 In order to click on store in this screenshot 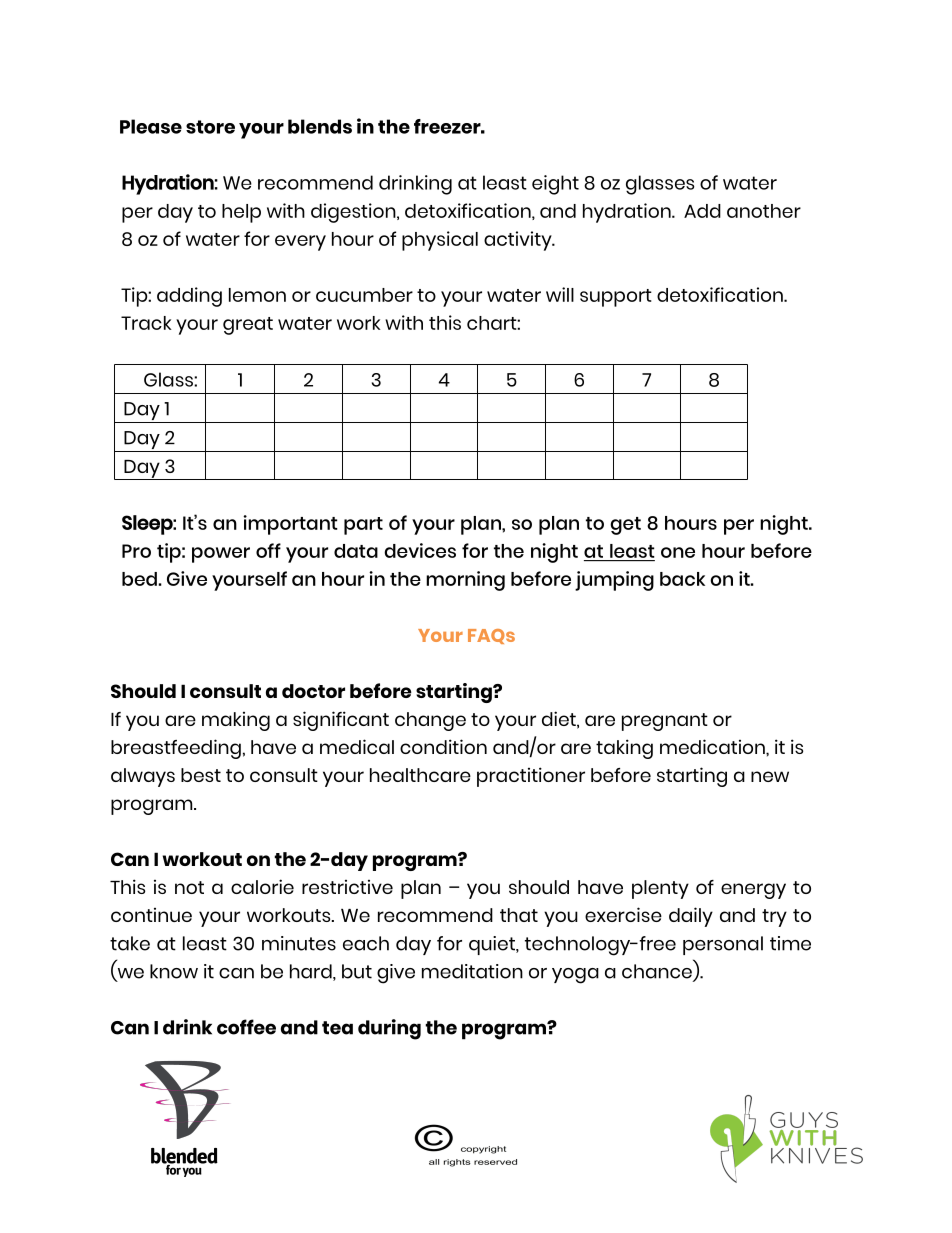, I will do `click(210, 127)`.
